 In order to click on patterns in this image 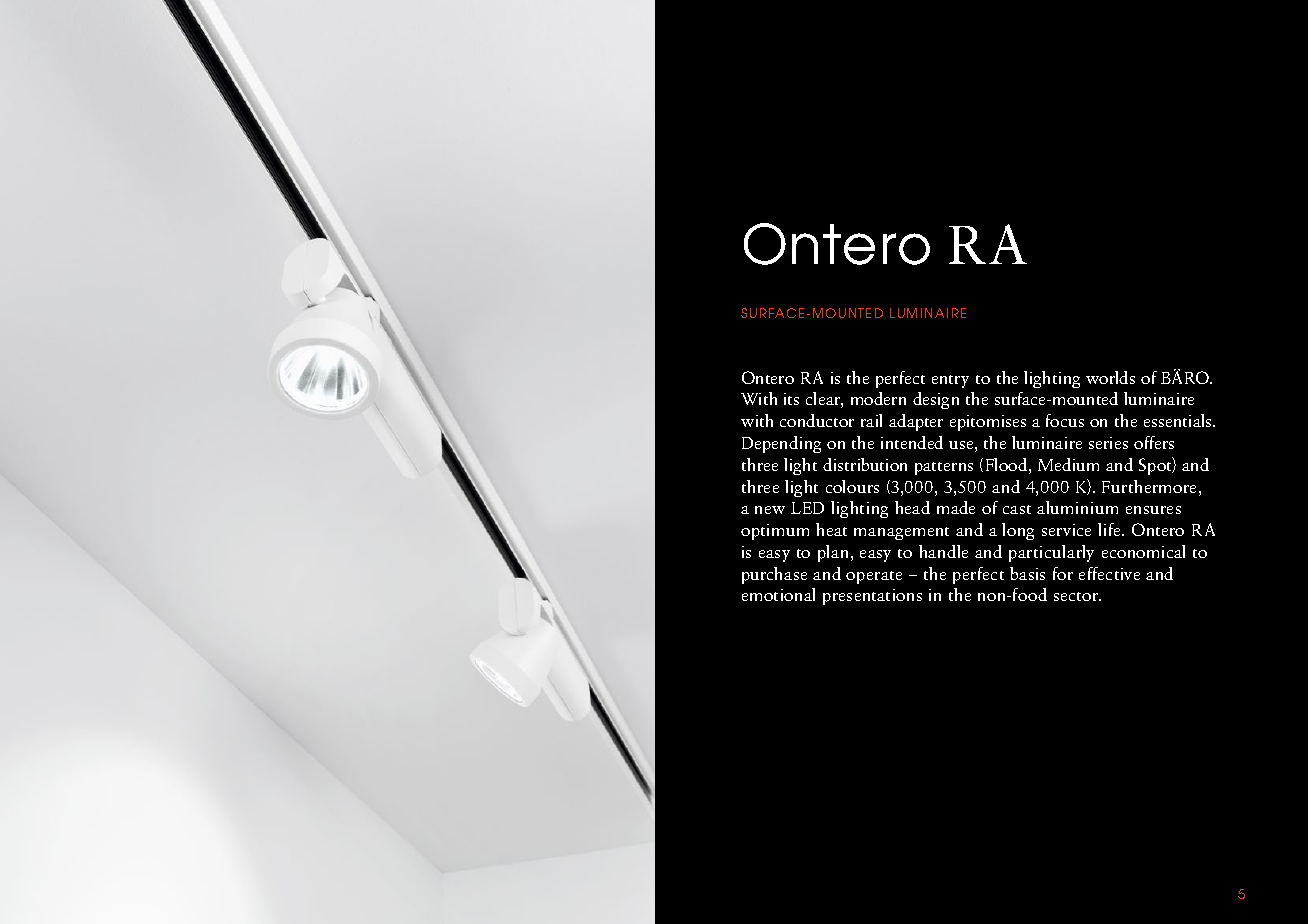, I will do `click(944, 468)`.
